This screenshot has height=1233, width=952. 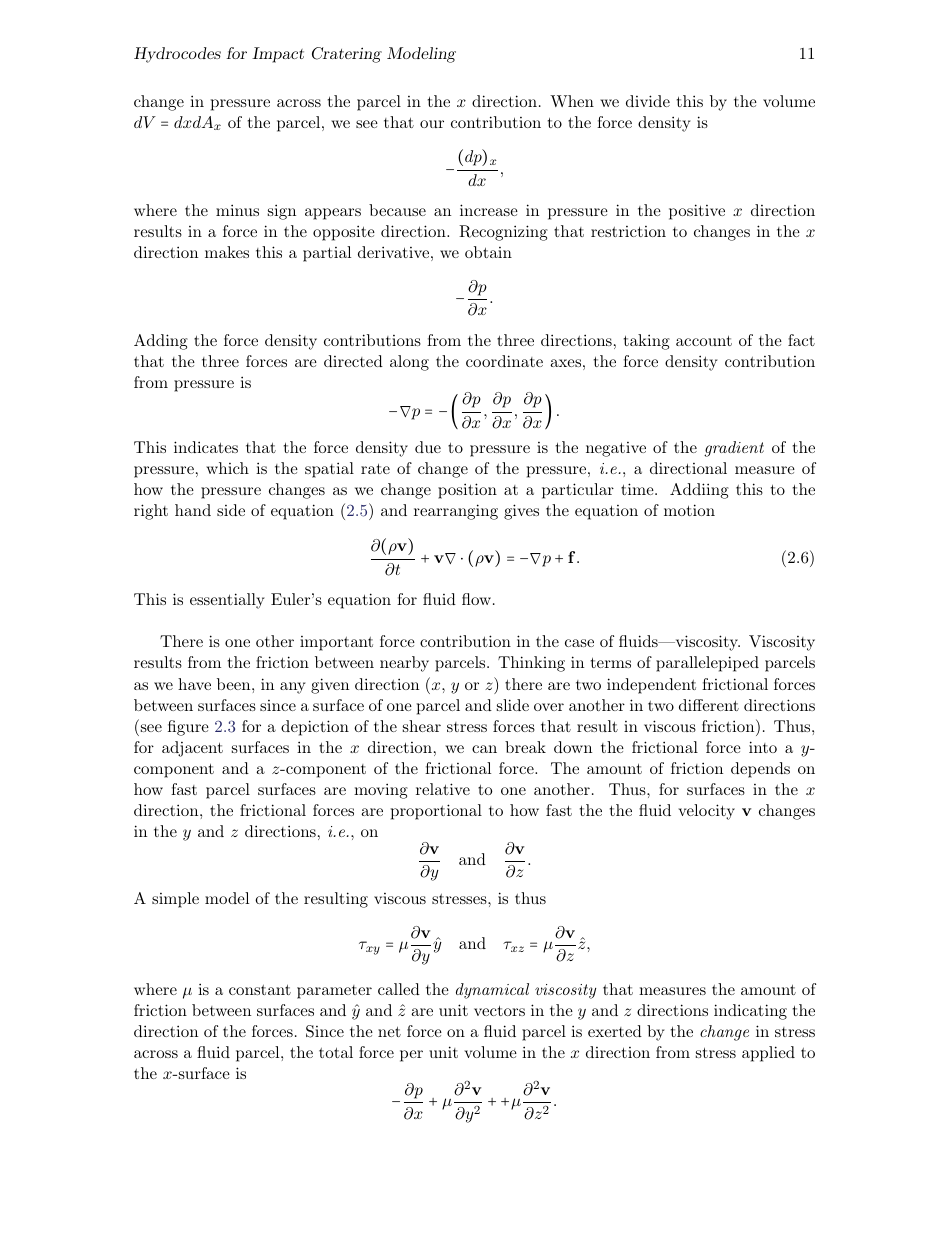 What do you see at coordinates (648, 101) in the screenshot?
I see `divide` at bounding box center [648, 101].
